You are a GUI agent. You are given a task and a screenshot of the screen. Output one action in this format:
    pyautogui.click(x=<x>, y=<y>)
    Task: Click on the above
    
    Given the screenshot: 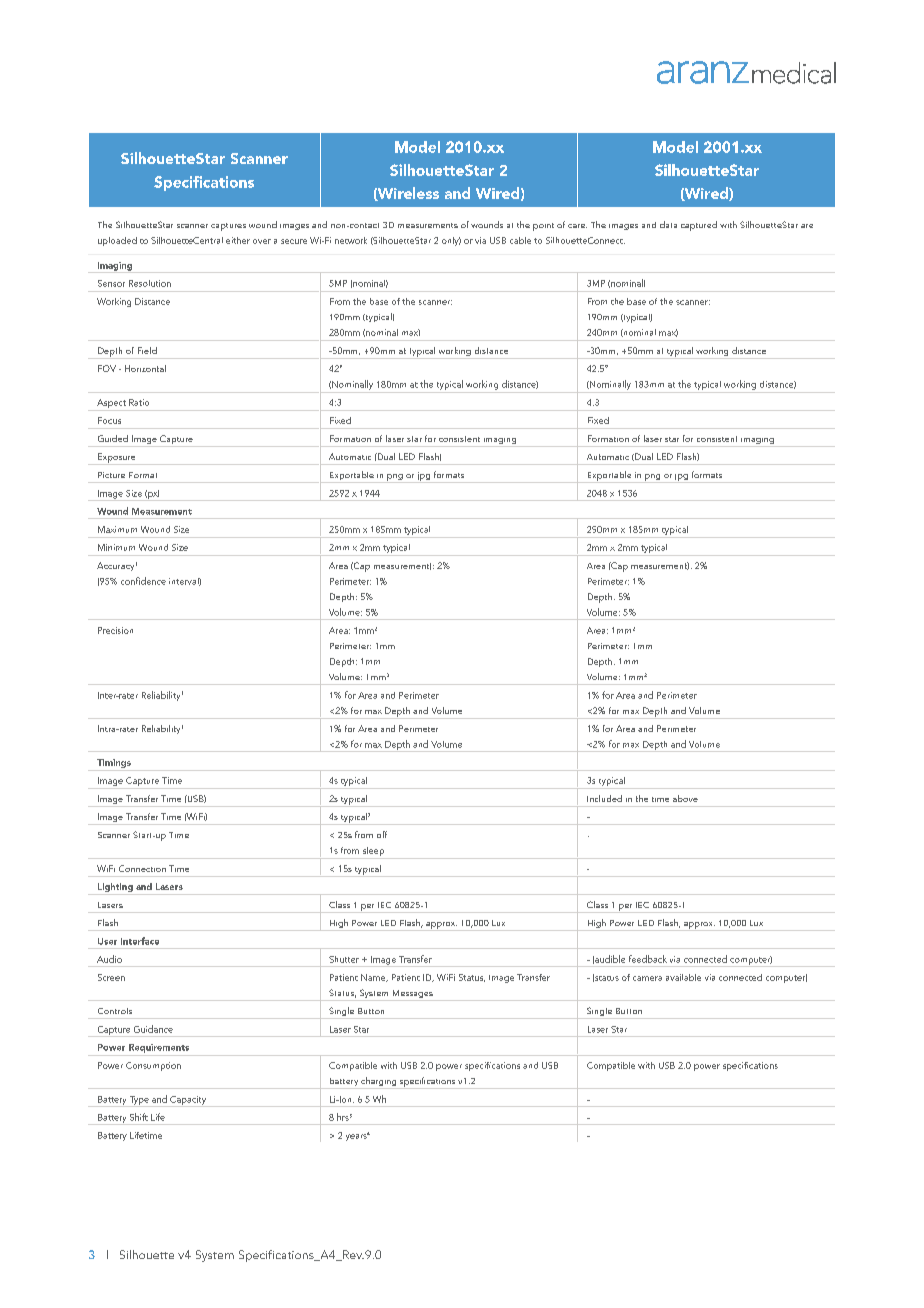 What is the action you would take?
    pyautogui.click(x=685, y=798)
